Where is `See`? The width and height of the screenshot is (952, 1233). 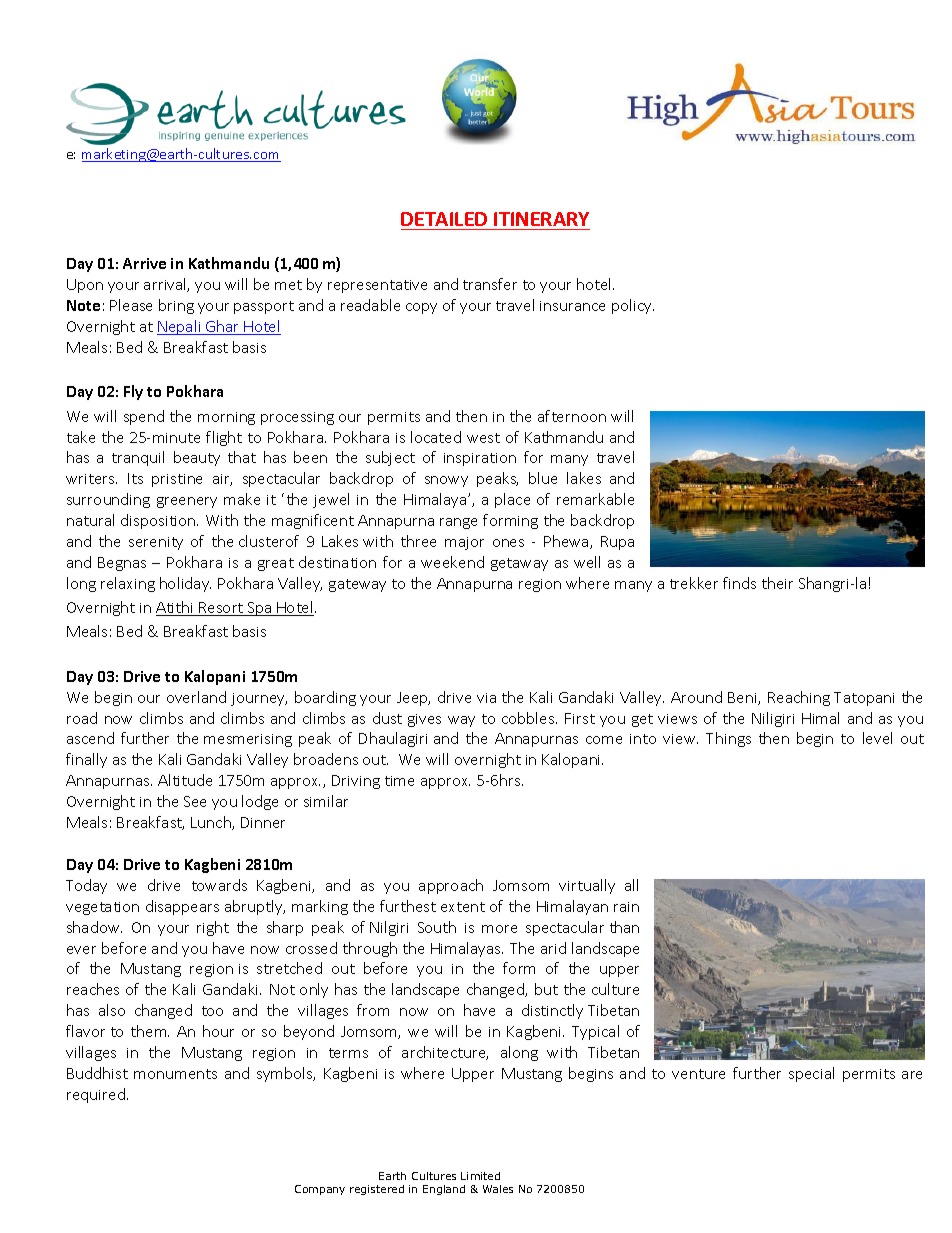
See is located at coordinates (195, 801).
